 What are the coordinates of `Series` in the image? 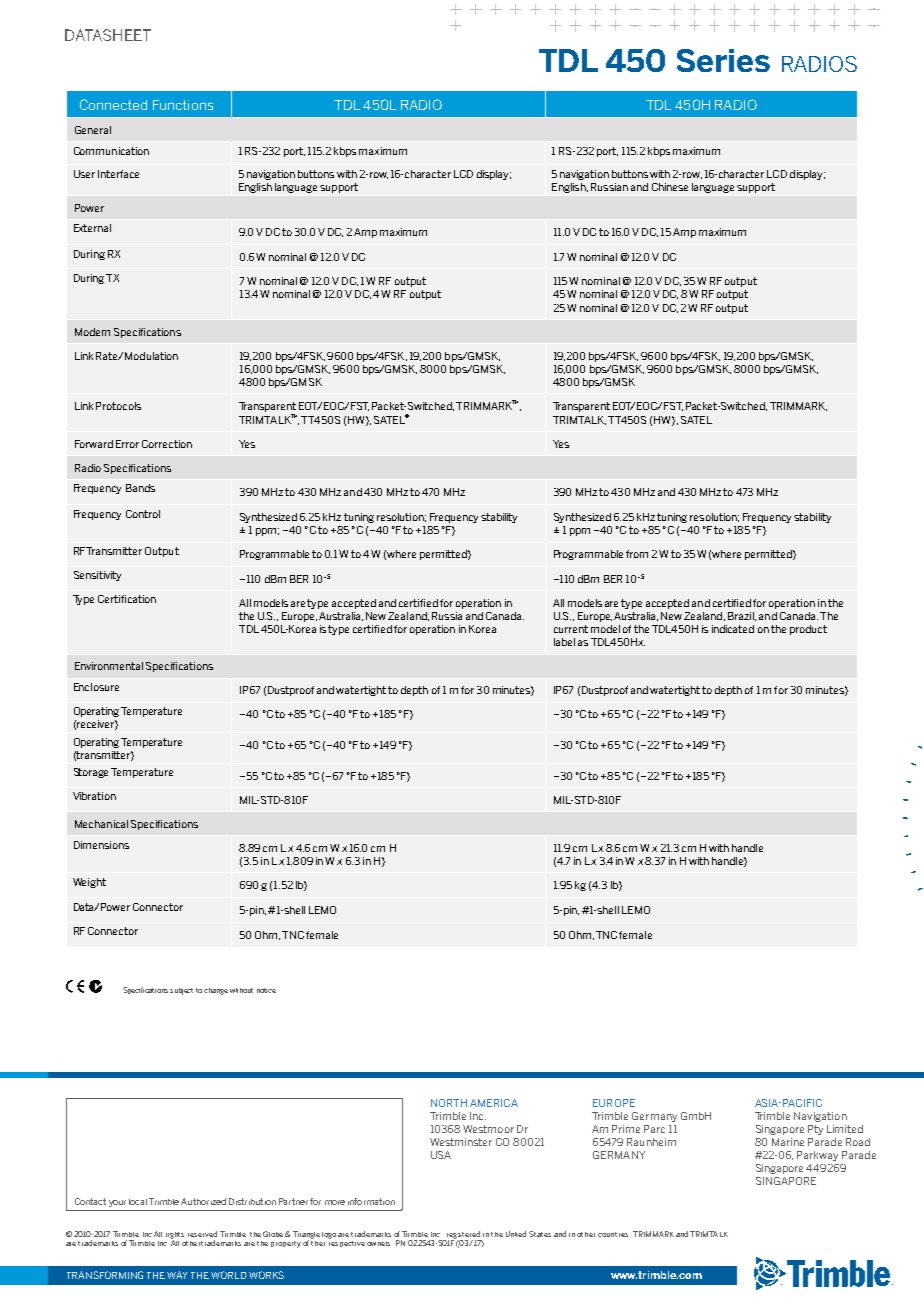 It's located at (723, 60).
